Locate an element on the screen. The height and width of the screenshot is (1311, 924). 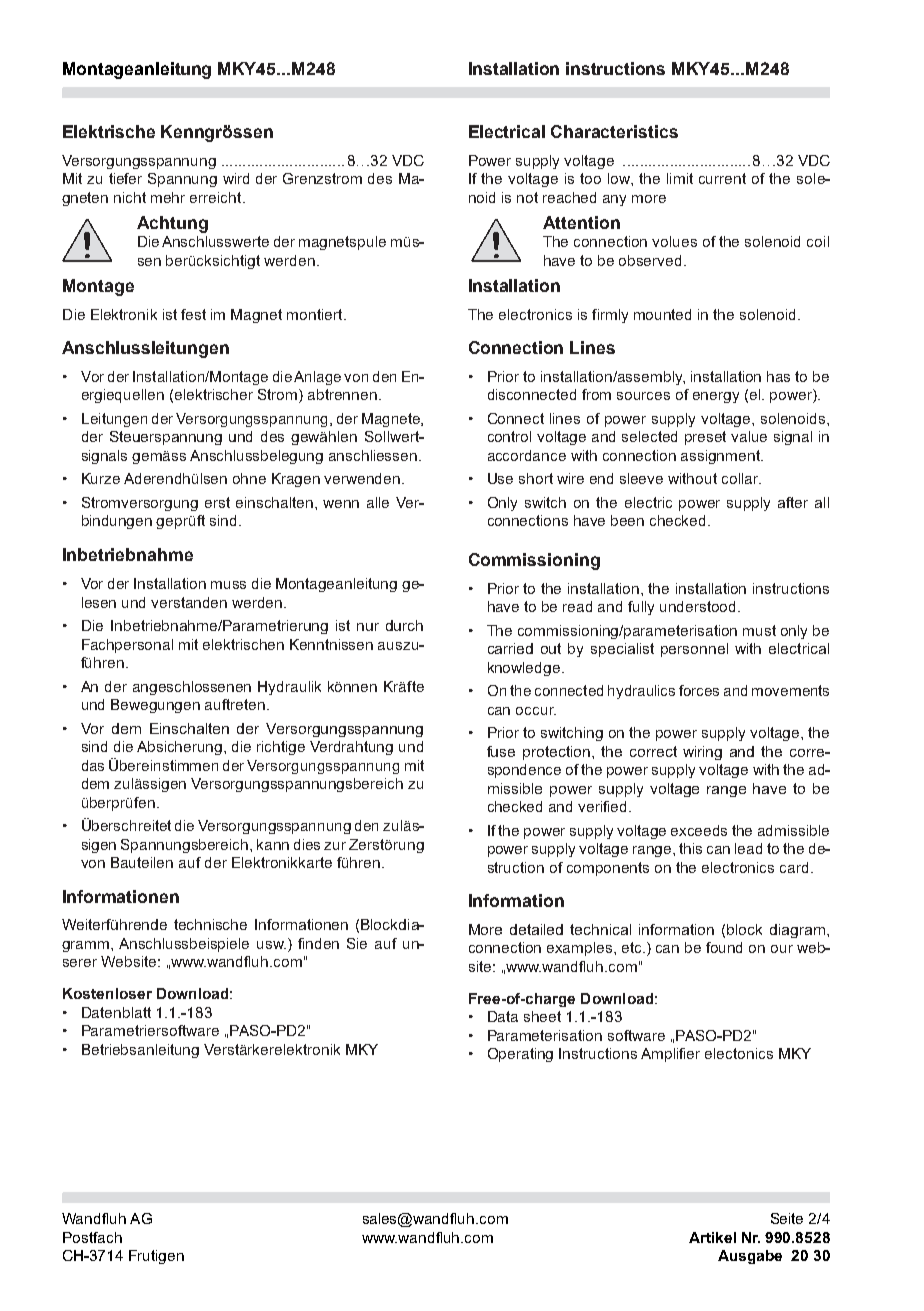
current is located at coordinates (722, 178).
